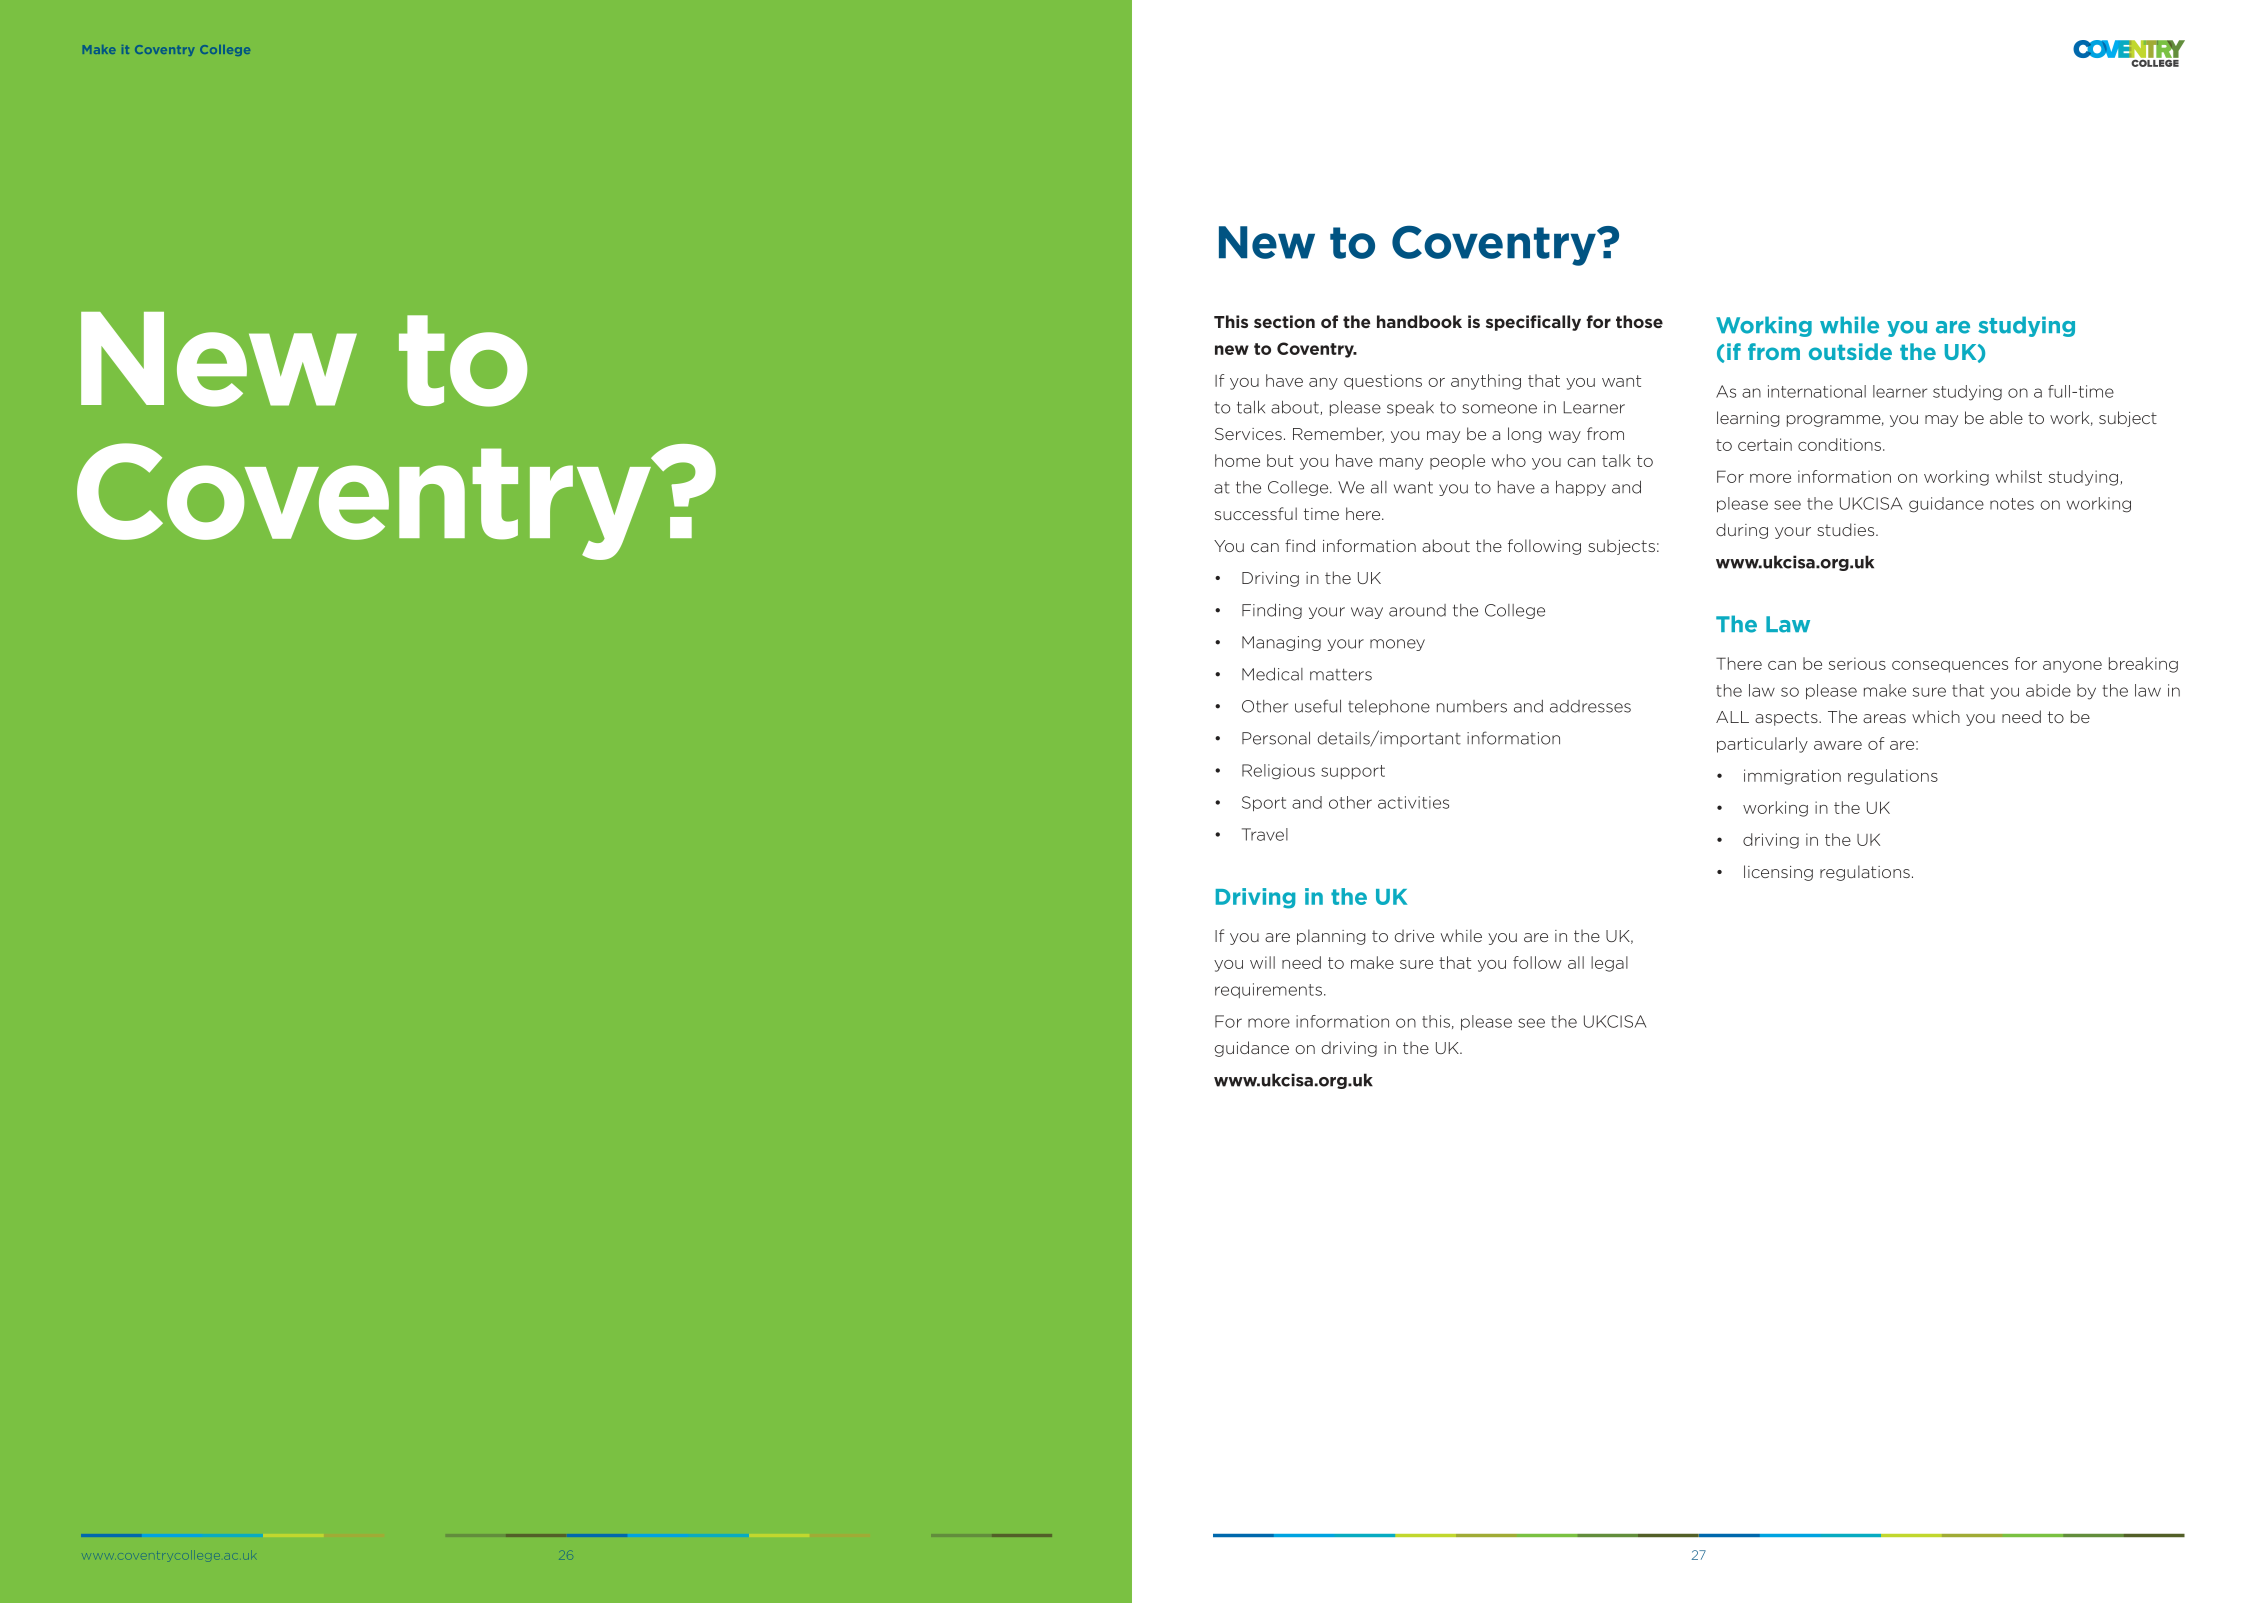  I want to click on matters, so click(1341, 675).
